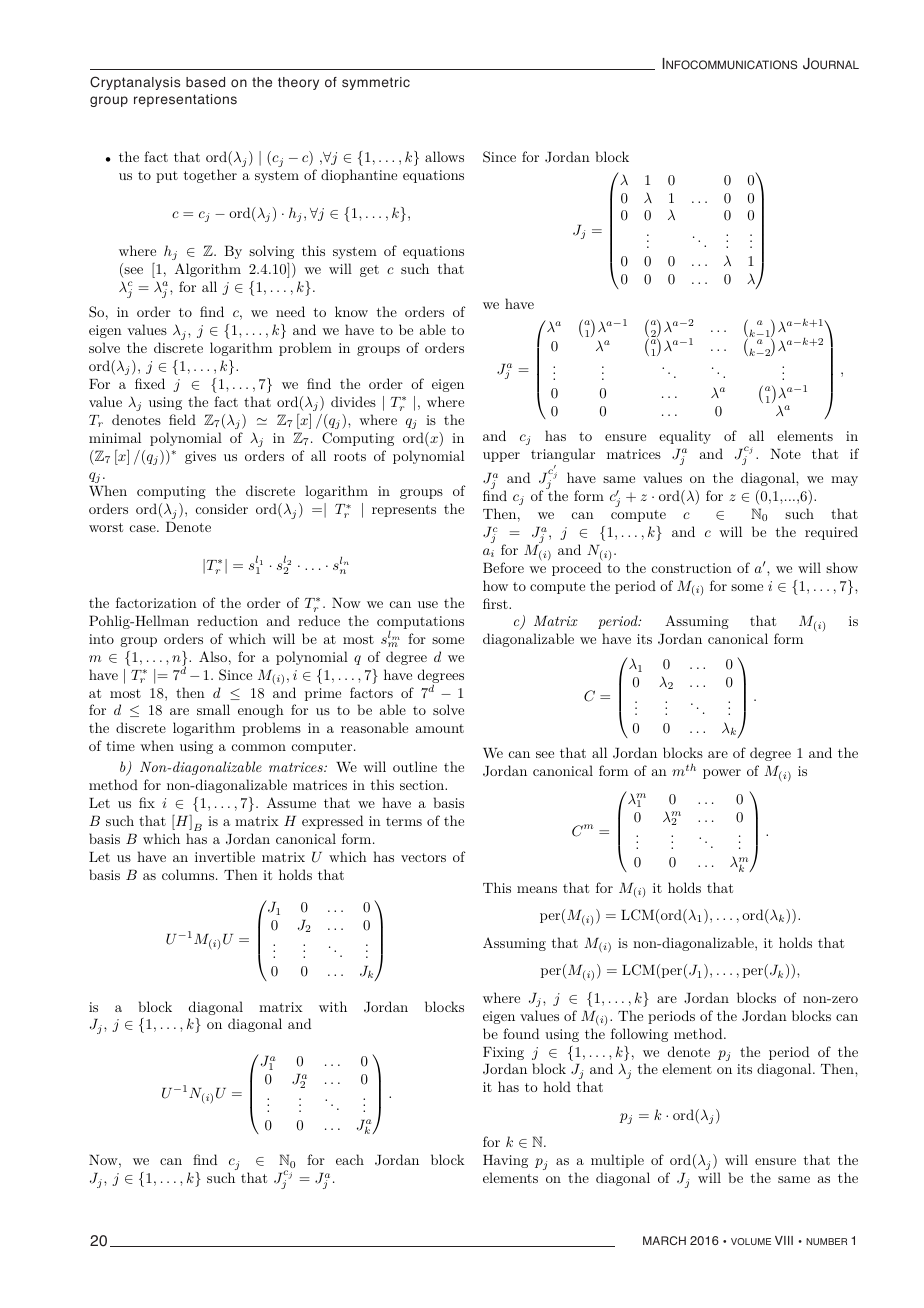  What do you see at coordinates (350, 1159) in the image?
I see `each` at bounding box center [350, 1159].
